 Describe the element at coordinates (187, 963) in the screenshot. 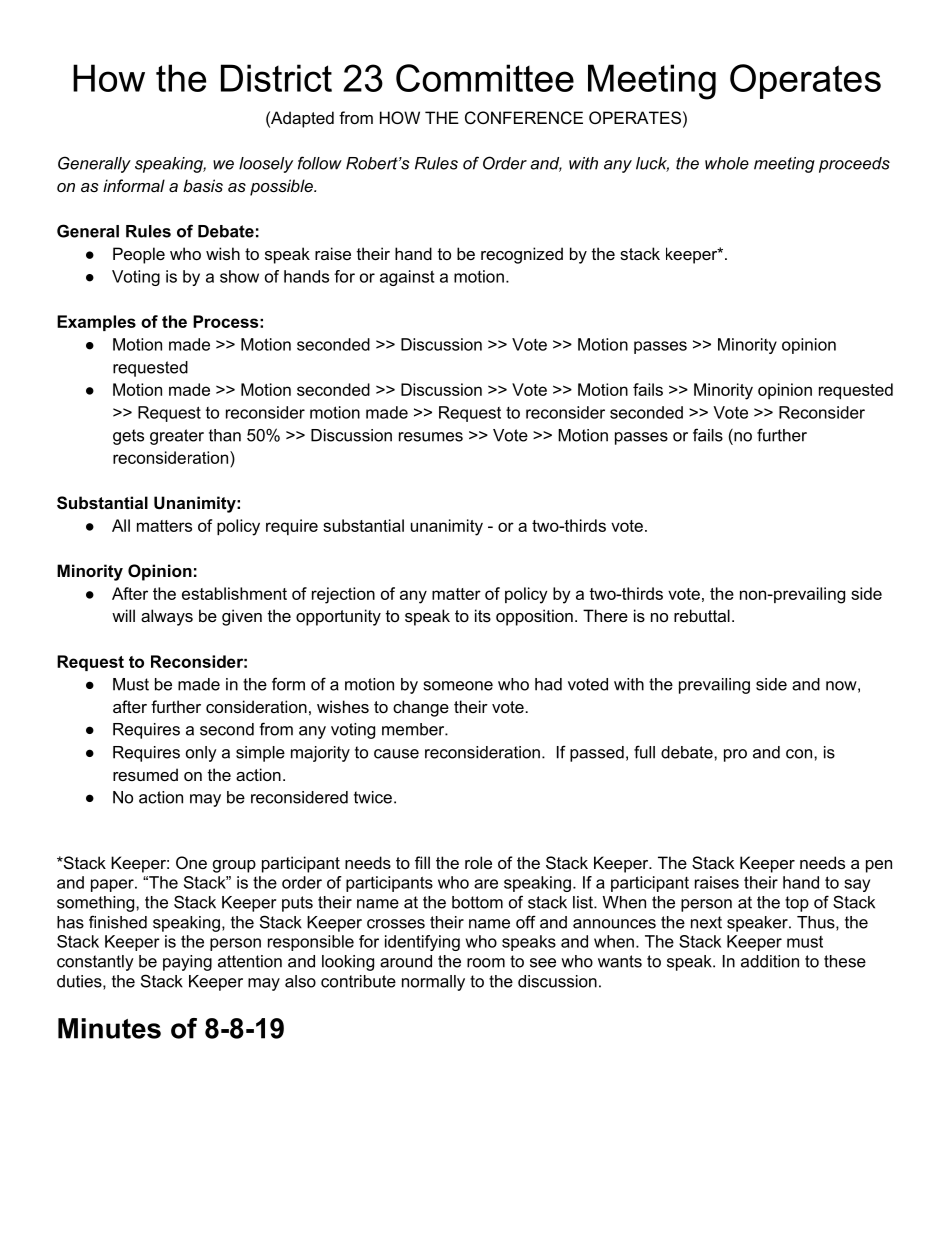

I see `paying` at that location.
